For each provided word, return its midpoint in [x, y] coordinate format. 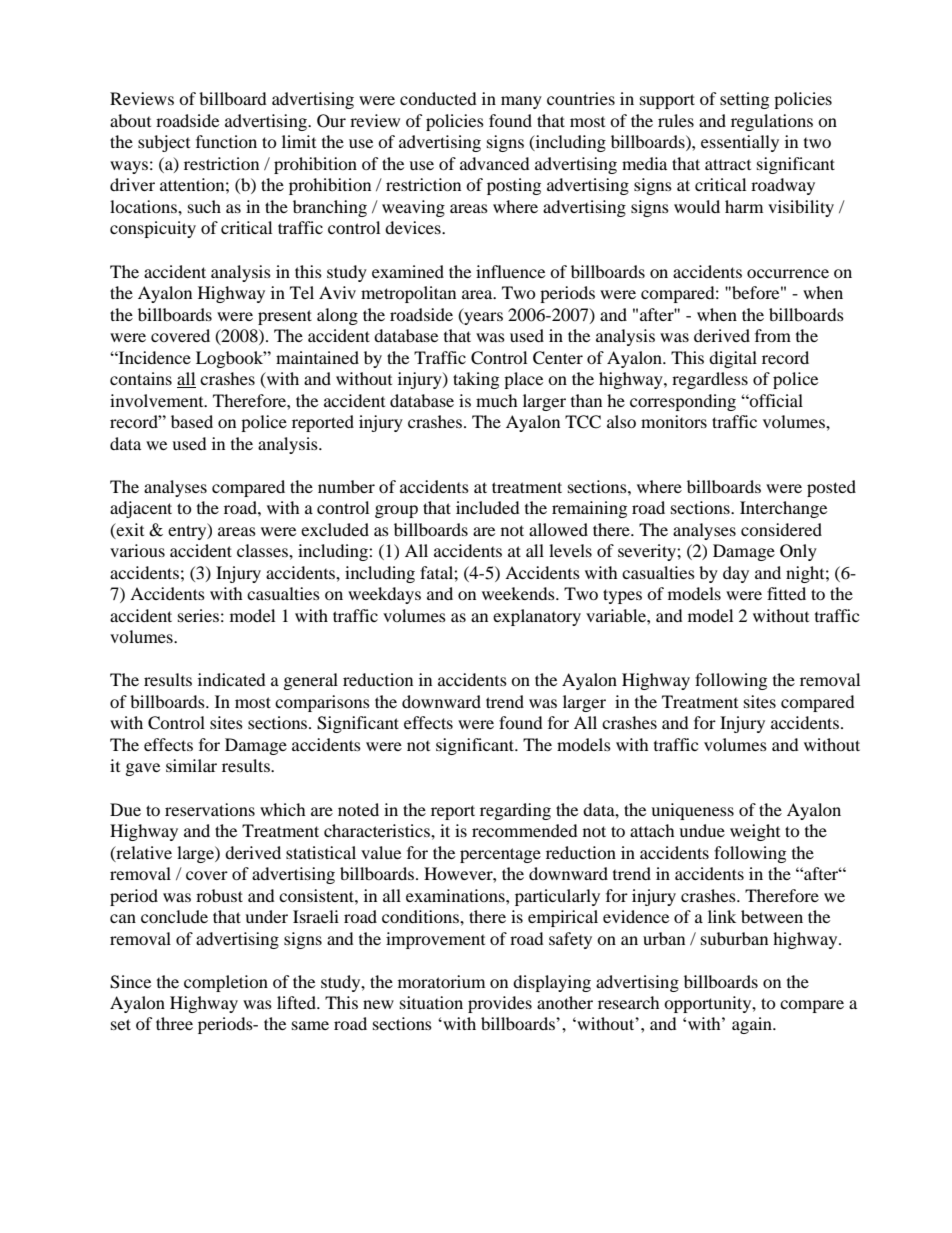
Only [798, 552]
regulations [772, 122]
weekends [519, 593]
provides [500, 1004]
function [226, 141]
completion [226, 983]
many [521, 102]
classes [263, 550]
